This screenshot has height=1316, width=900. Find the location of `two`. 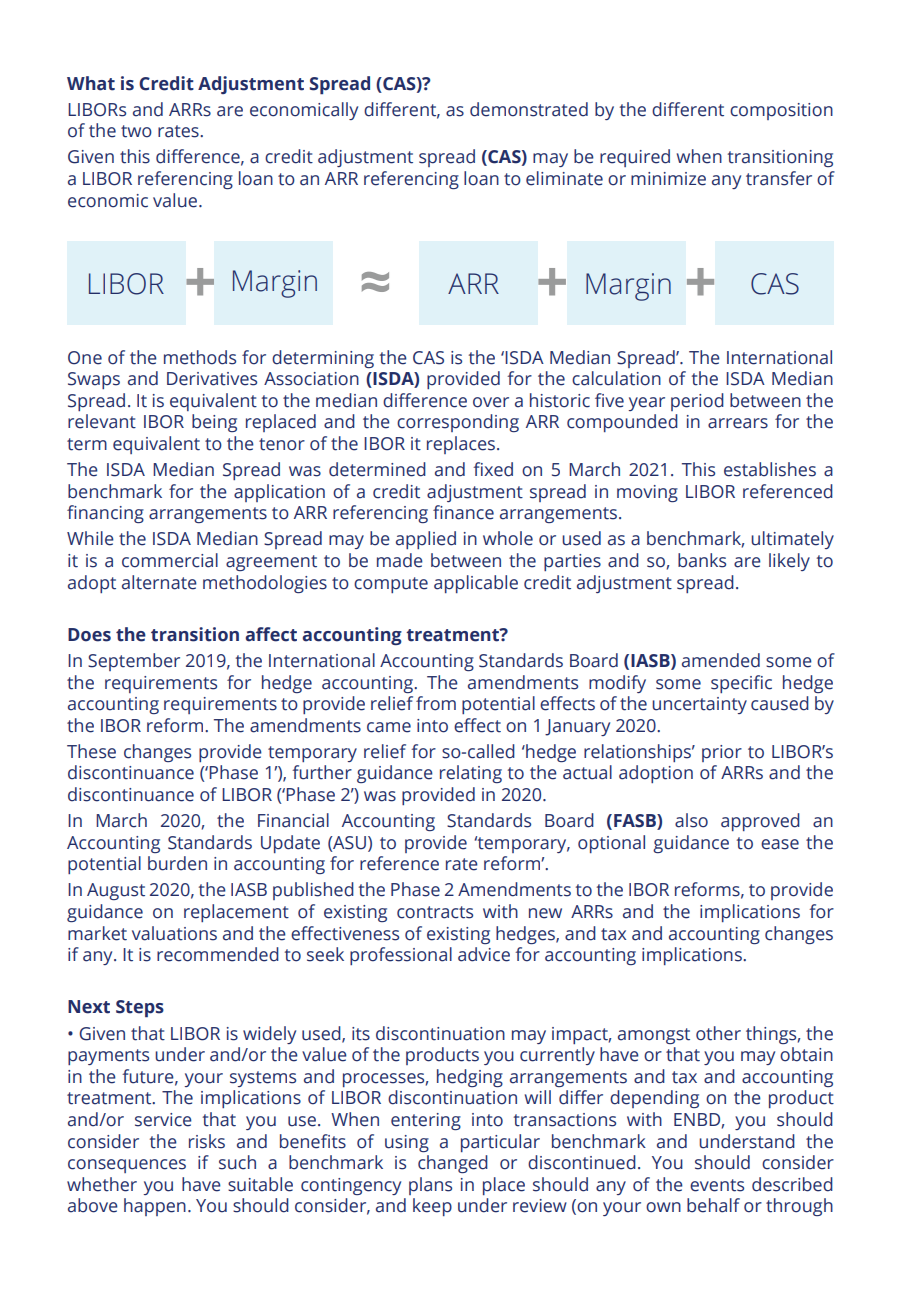

two is located at coordinates (136, 131).
